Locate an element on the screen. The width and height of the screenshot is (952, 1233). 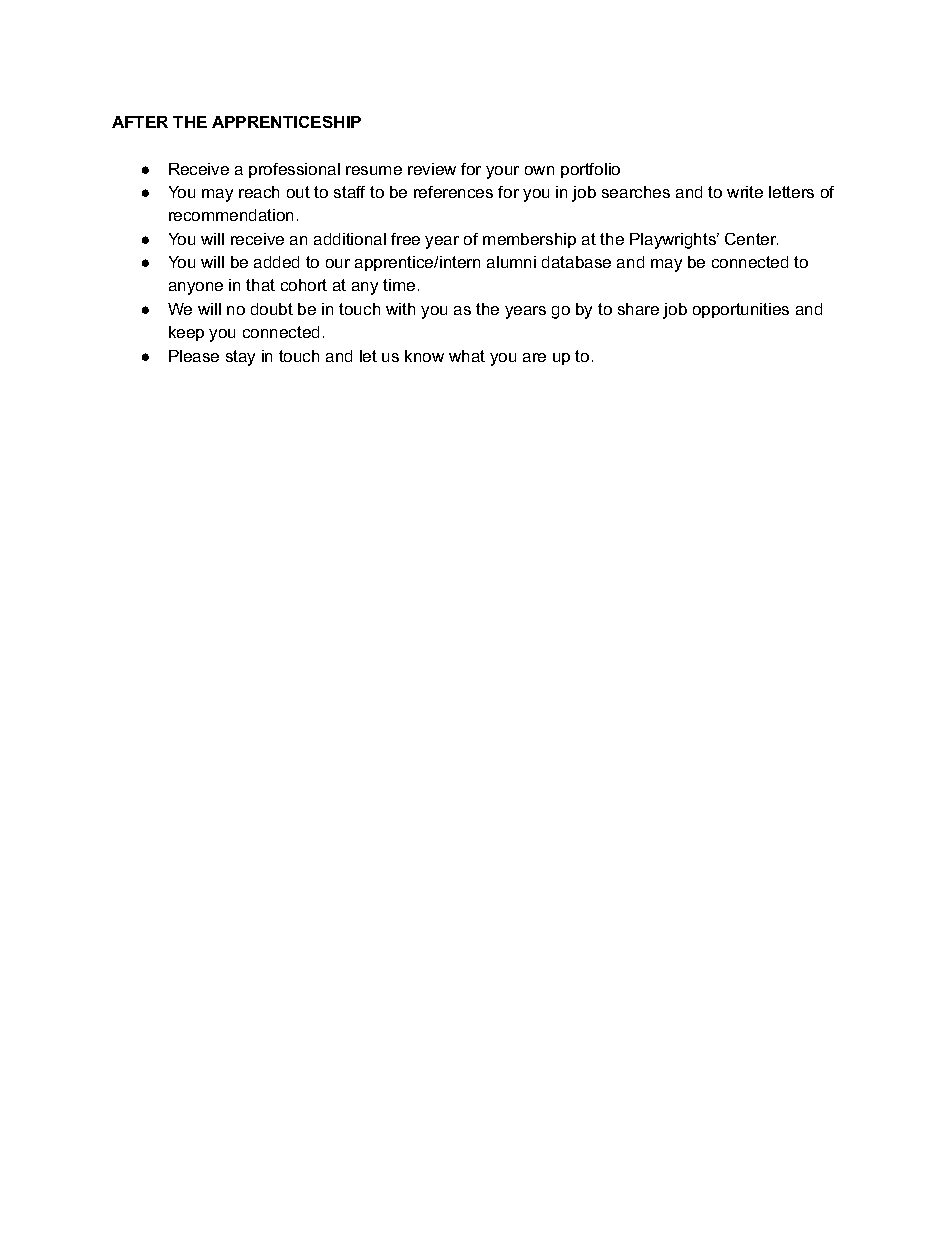
what is located at coordinates (467, 356).
